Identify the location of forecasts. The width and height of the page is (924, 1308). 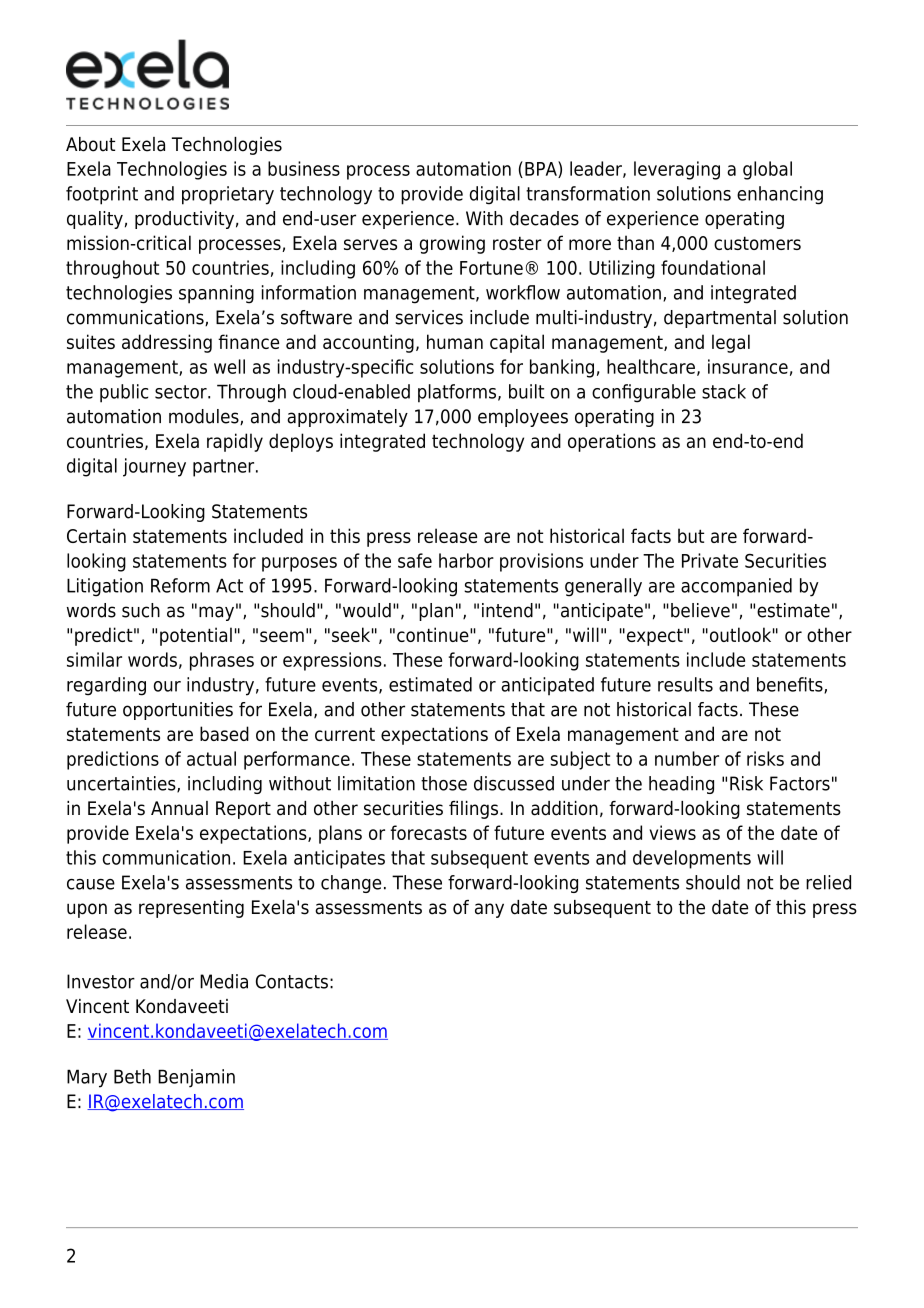
(428, 832).
